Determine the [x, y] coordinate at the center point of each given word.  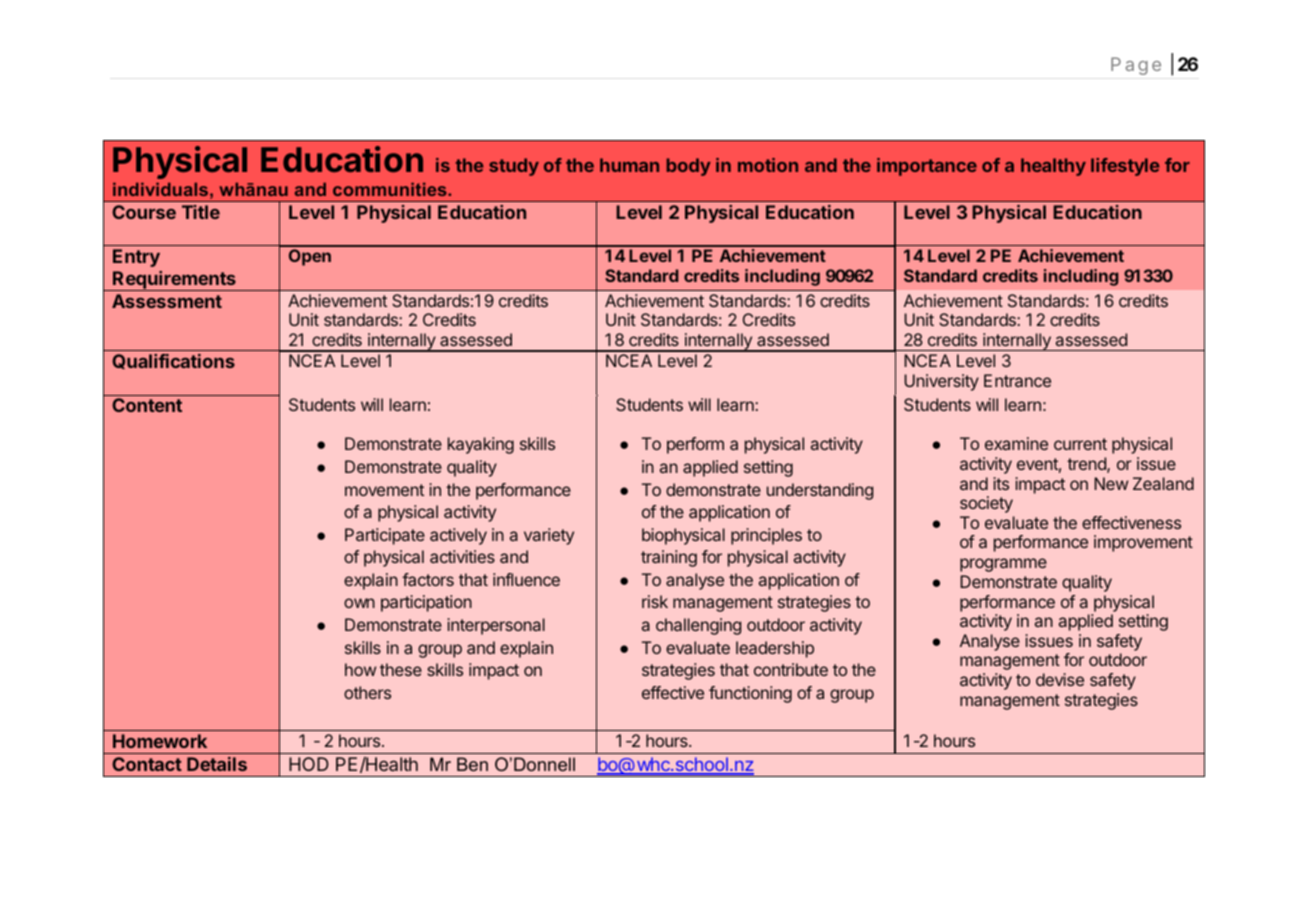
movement [384, 490]
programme [1003, 565]
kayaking [481, 445]
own [359, 603]
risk [655, 601]
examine [1016, 443]
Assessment [167, 301]
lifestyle [1125, 167]
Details [217, 764]
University [941, 382]
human [629, 165]
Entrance [1017, 380]
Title [201, 212]
